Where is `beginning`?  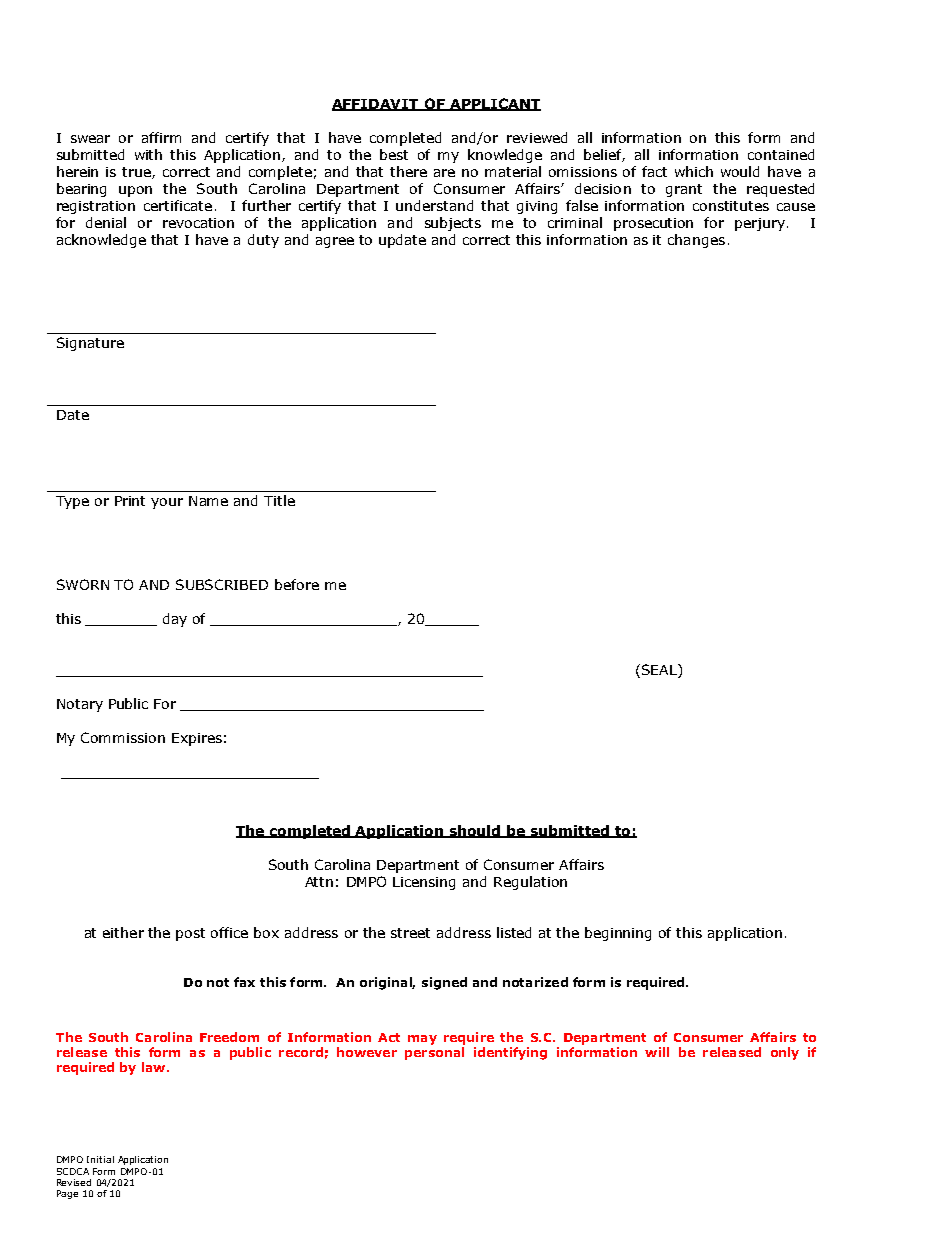
beginning is located at coordinates (618, 934).
